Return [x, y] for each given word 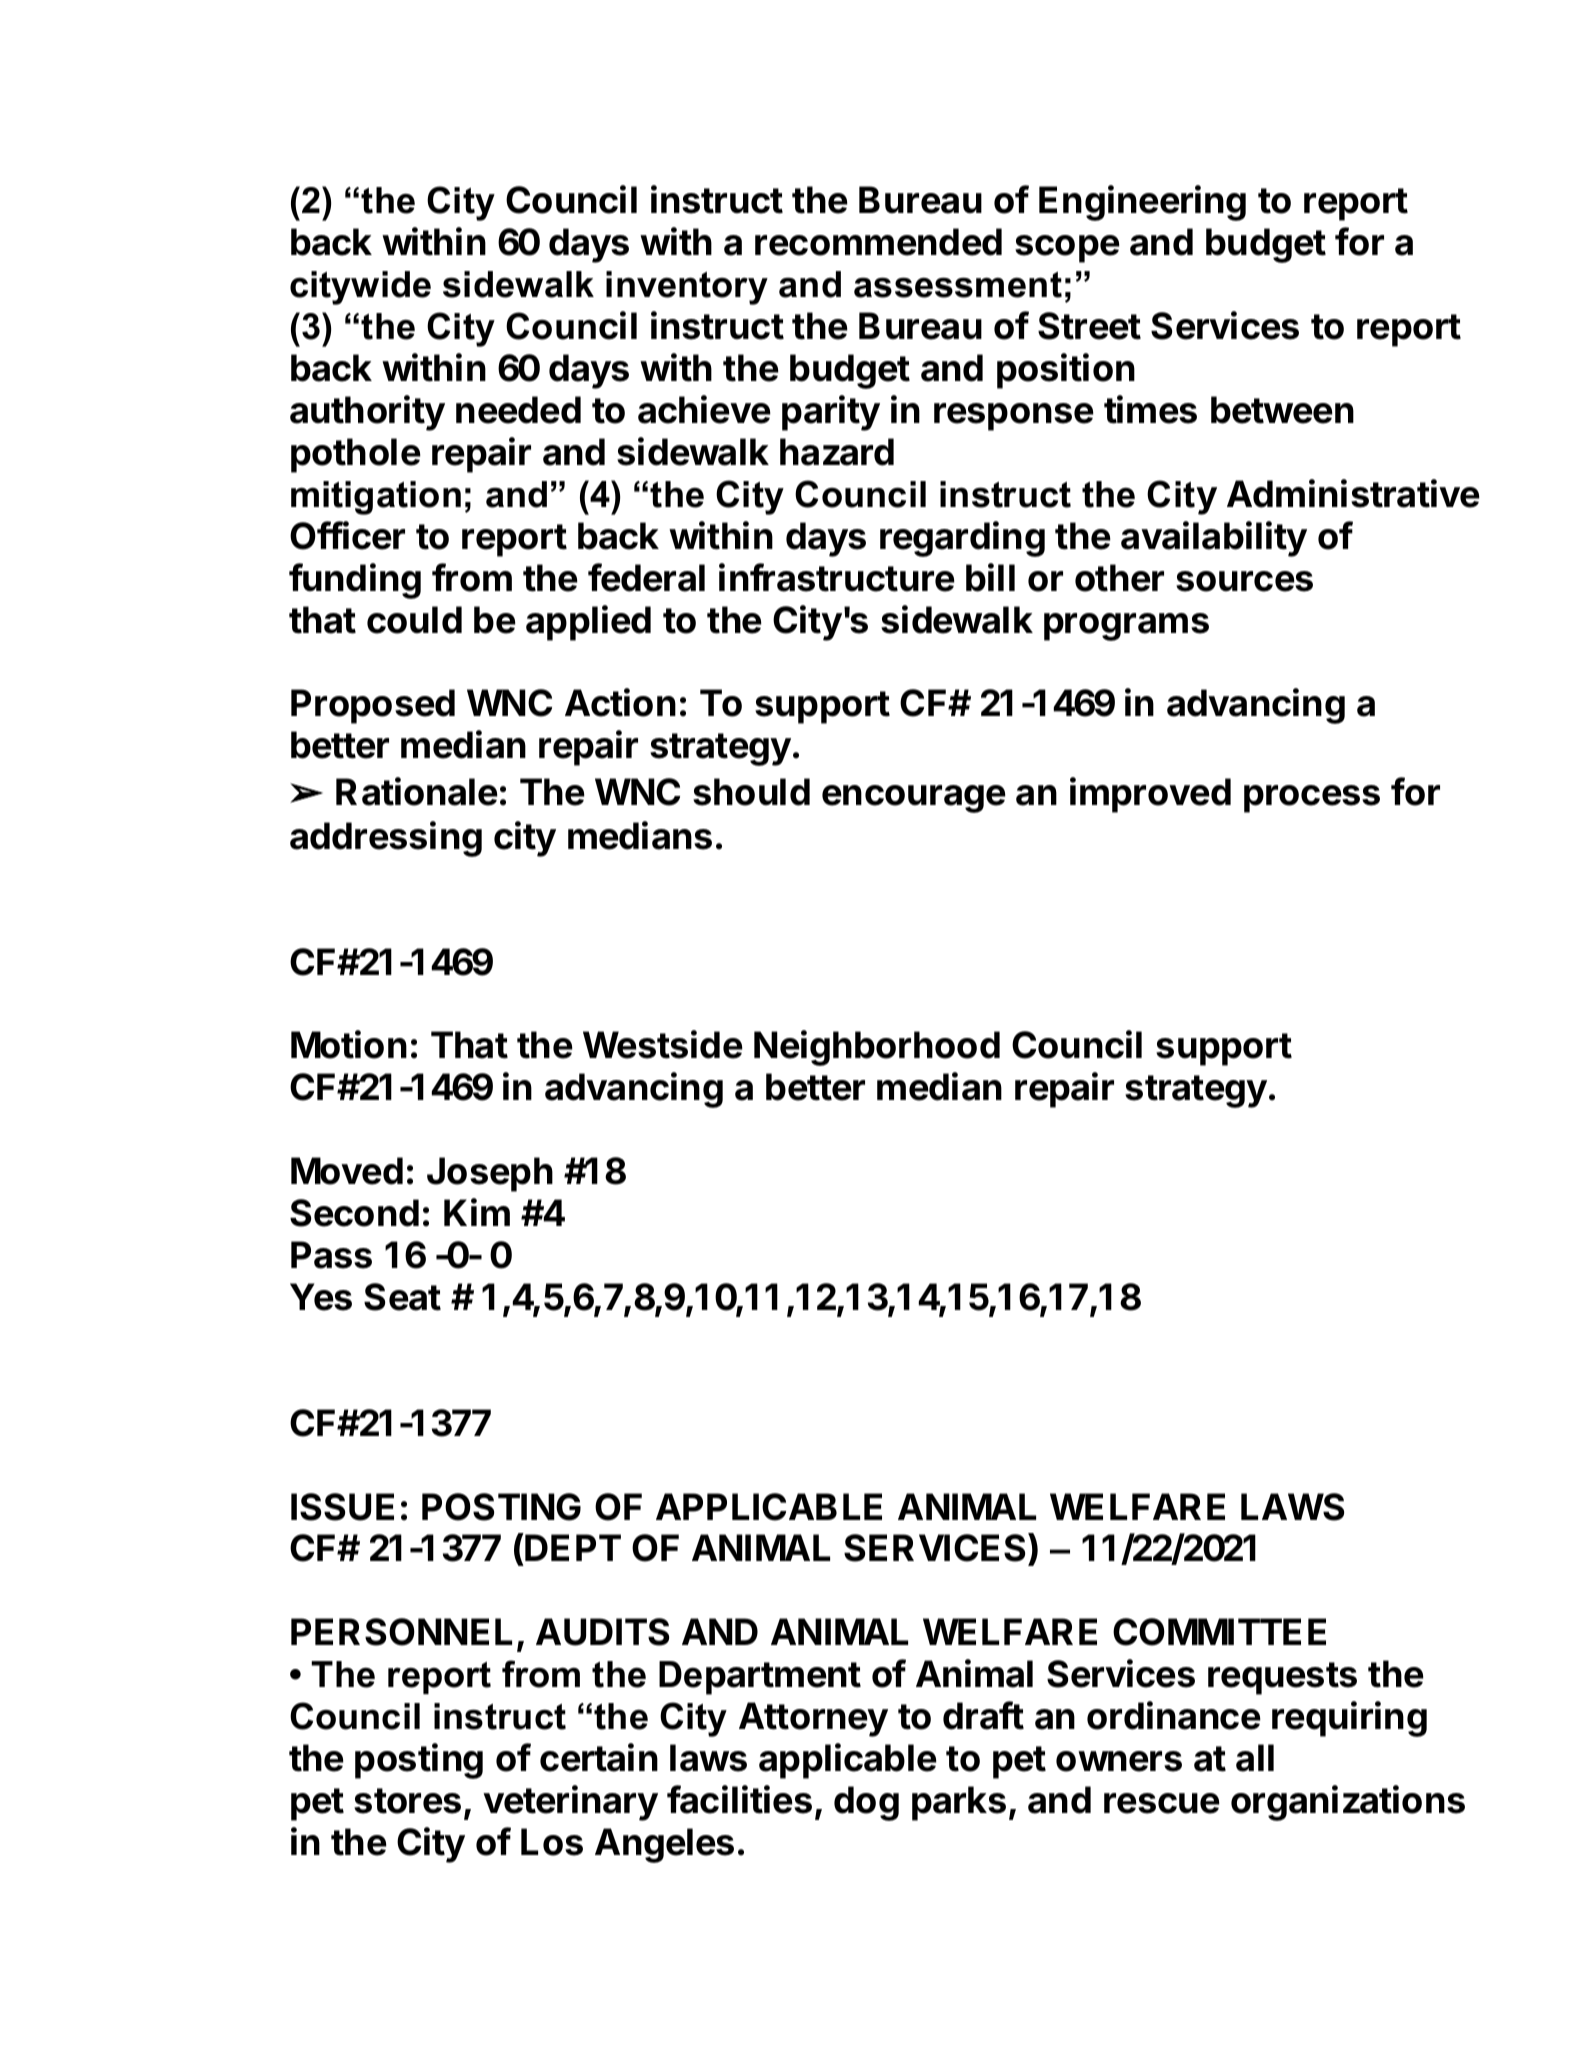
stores [407, 1801]
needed [518, 410]
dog [866, 1803]
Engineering [1142, 203]
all [1255, 1758]
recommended [878, 242]
